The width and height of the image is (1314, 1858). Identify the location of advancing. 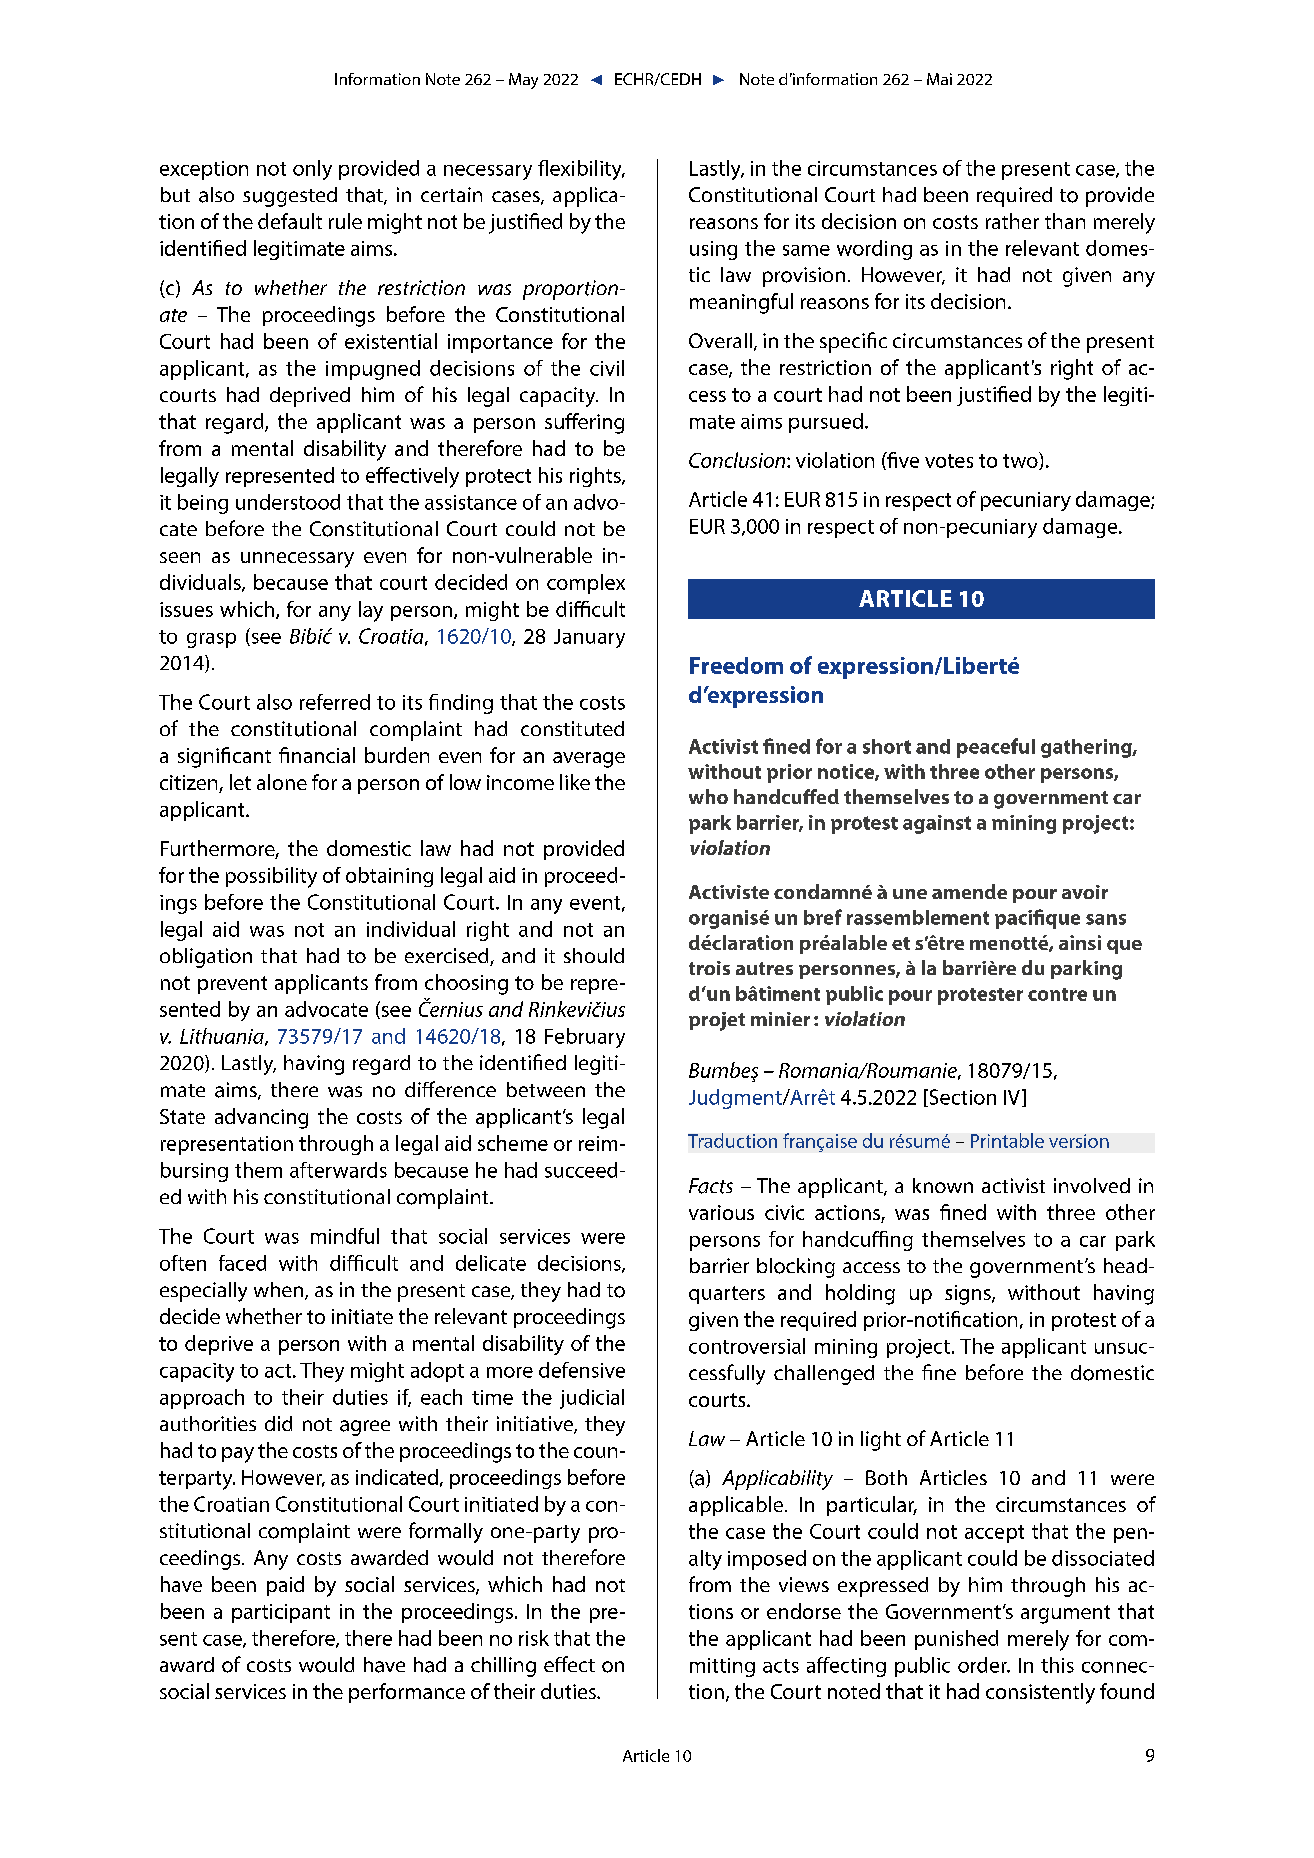
(261, 1118).
